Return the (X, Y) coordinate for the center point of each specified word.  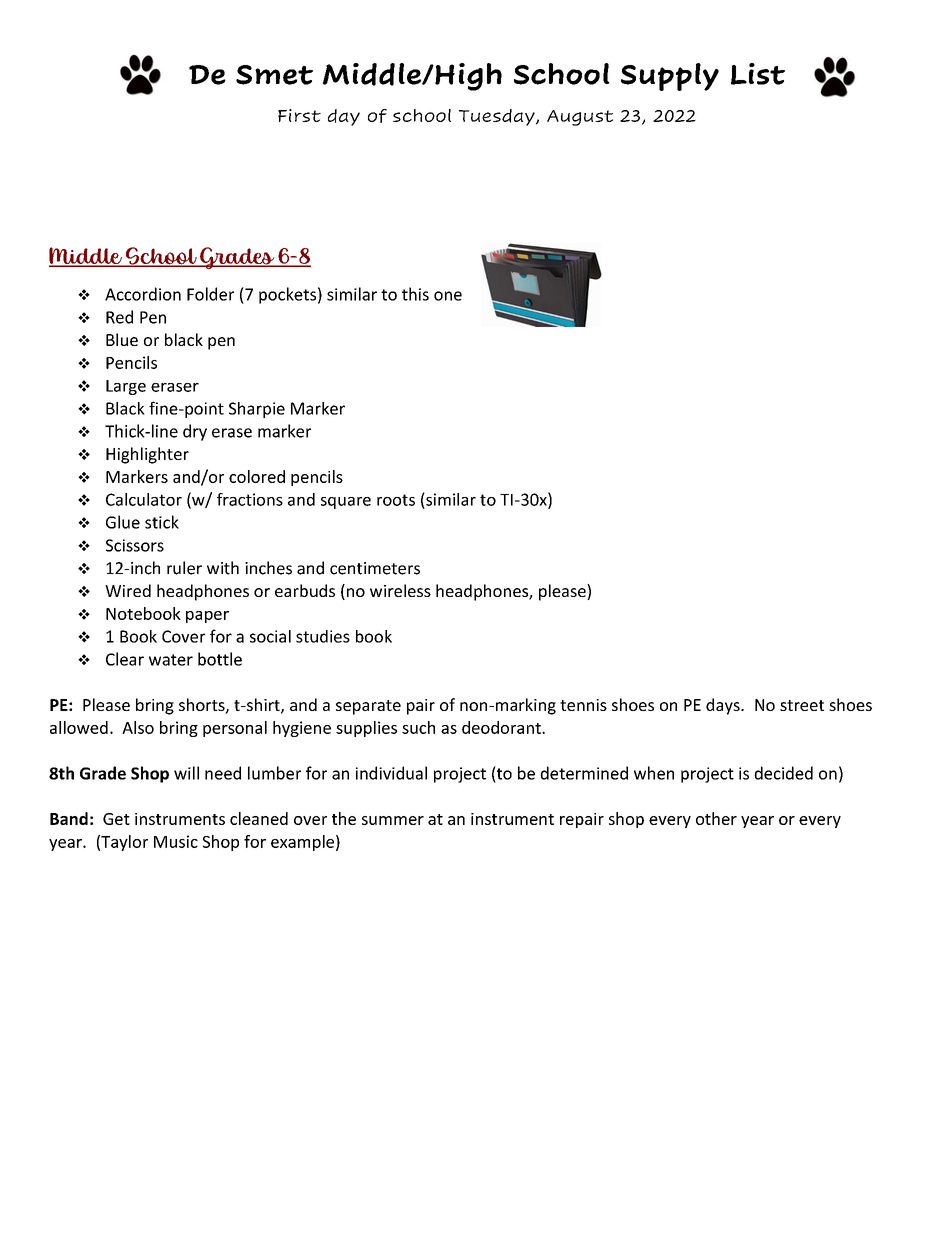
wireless (400, 590)
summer (393, 820)
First (299, 115)
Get (116, 819)
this (415, 294)
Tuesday (498, 117)
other (716, 818)
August (580, 118)
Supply (670, 77)
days (724, 706)
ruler (184, 568)
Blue (122, 339)
